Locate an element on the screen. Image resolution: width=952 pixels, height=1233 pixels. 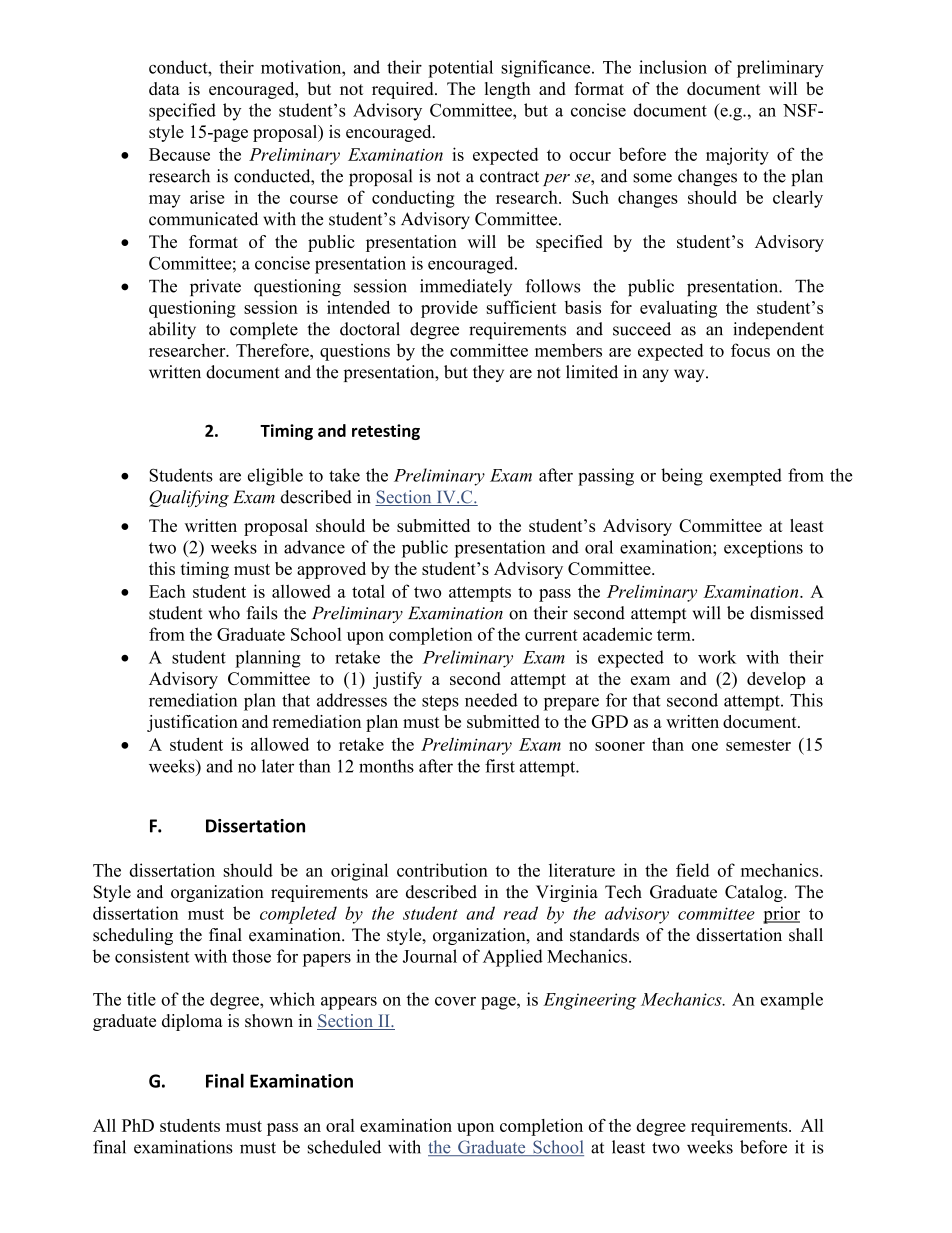
inclusion is located at coordinates (673, 67).
